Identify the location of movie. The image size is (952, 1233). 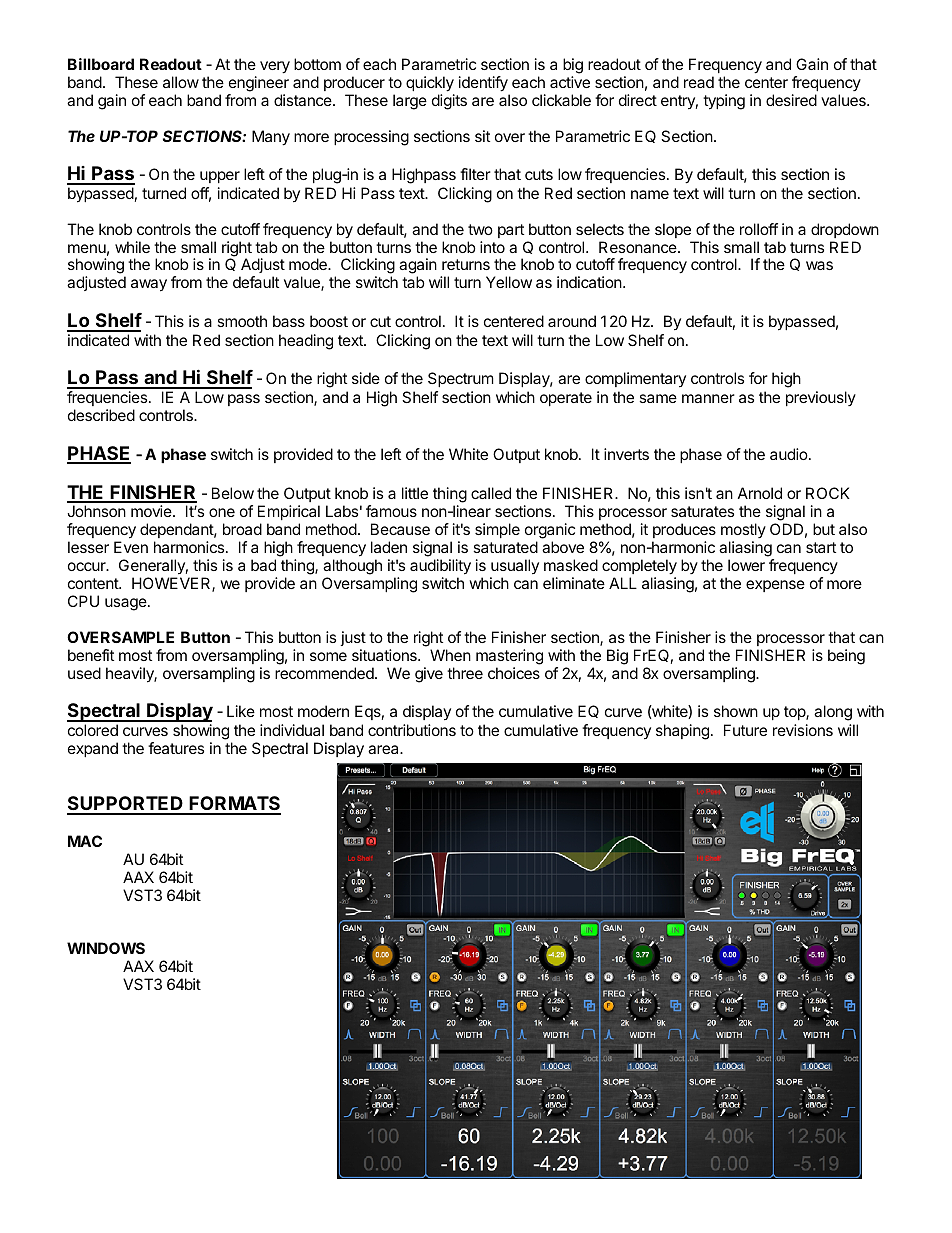
(152, 511).
